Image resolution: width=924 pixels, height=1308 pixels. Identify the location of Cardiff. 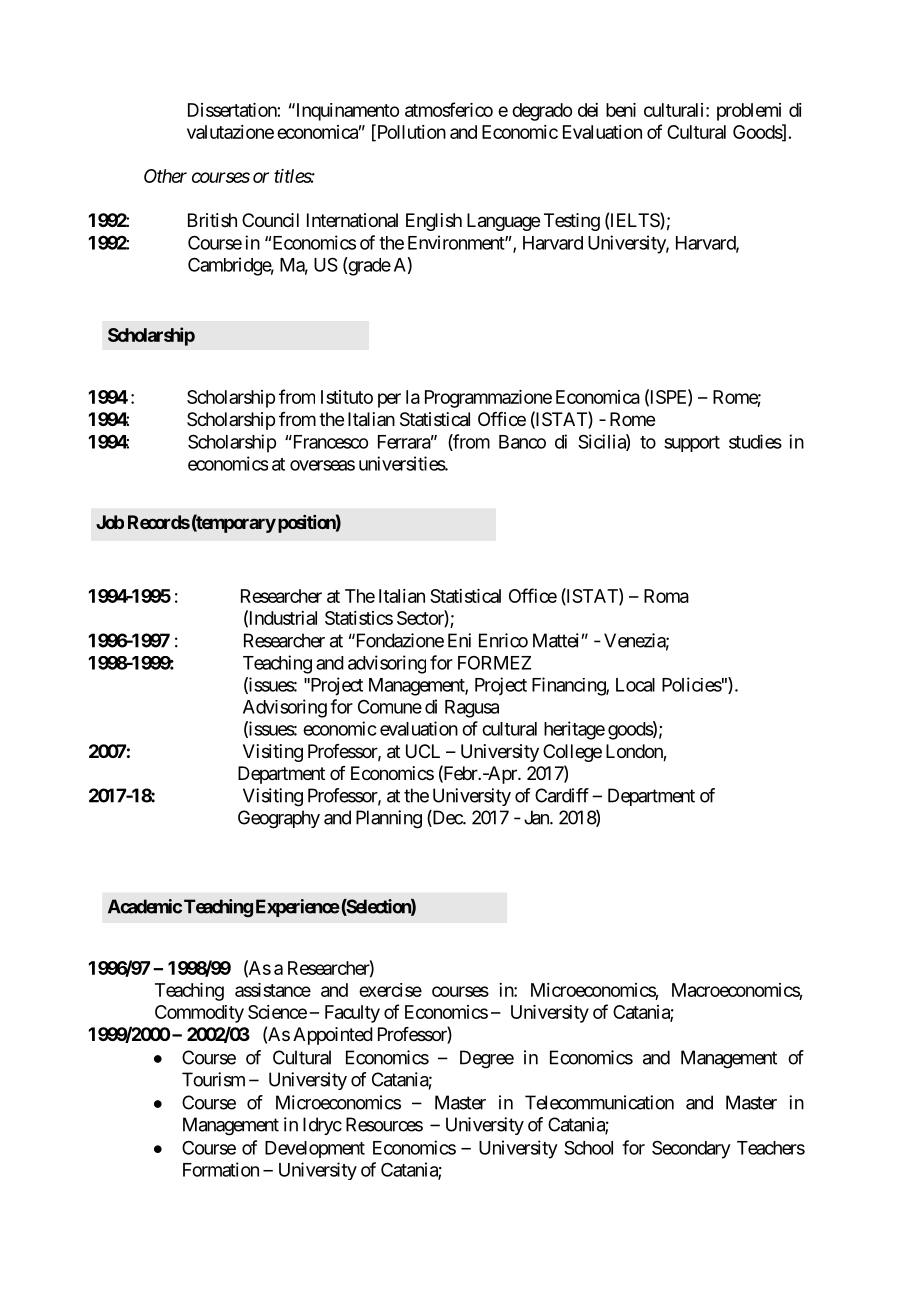
(562, 795).
